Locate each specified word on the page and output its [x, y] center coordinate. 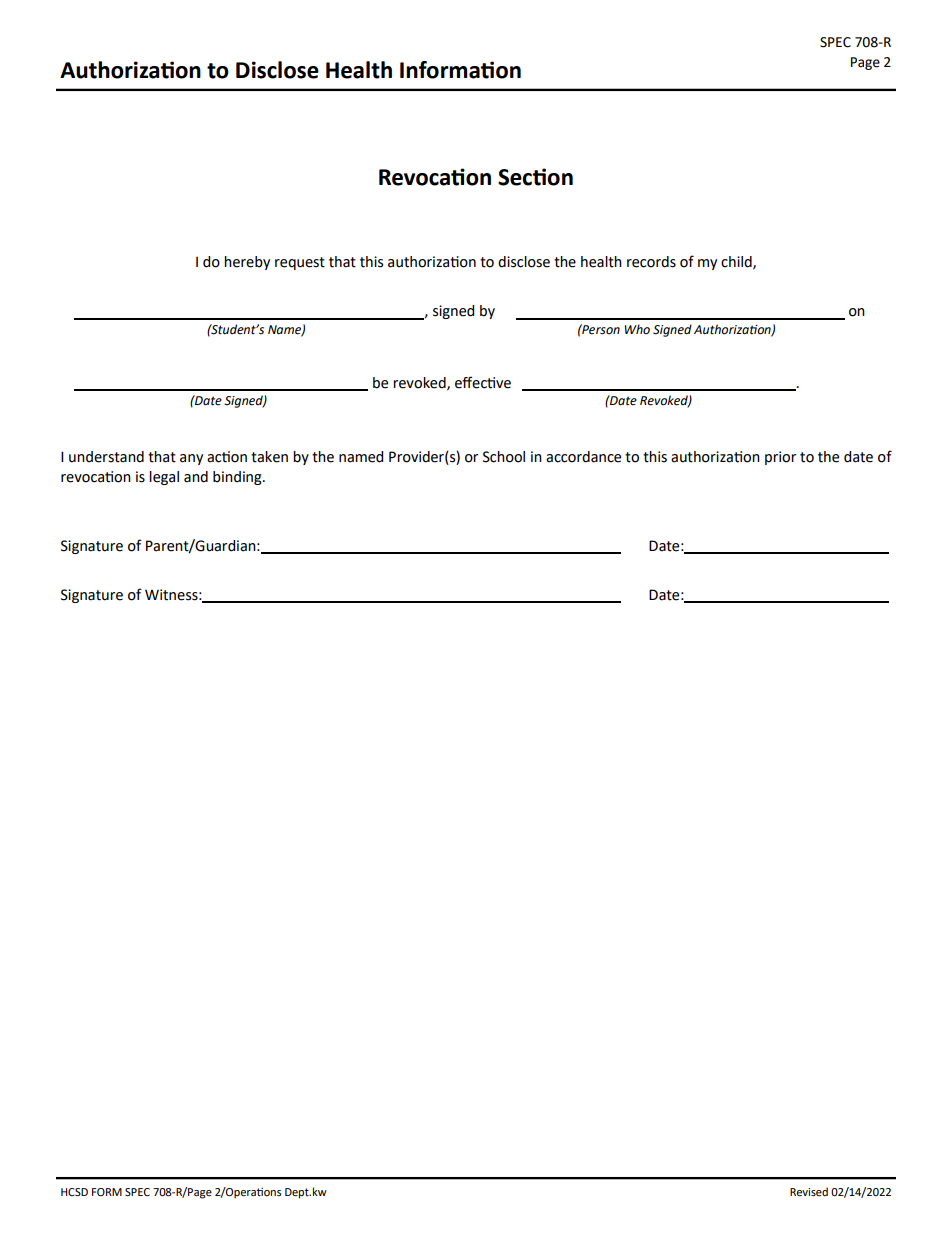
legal [164, 478]
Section [535, 177]
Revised [809, 1192]
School [504, 457]
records [651, 262]
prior [780, 458]
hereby [247, 263]
